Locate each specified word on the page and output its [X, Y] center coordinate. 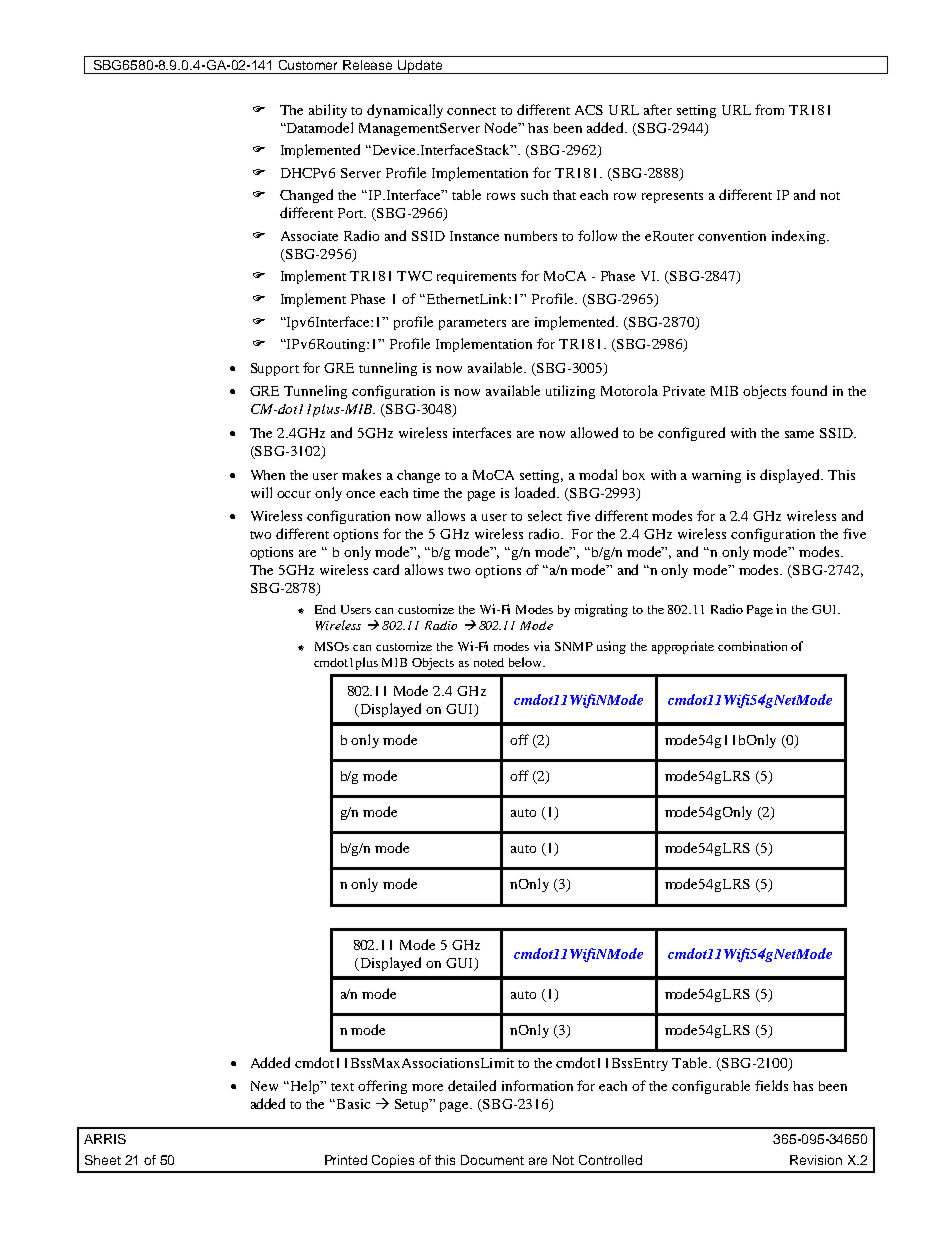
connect [471, 111]
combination [752, 646]
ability [328, 111]
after [658, 109]
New [264, 1086]
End [325, 609]
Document [492, 1160]
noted [489, 662]
